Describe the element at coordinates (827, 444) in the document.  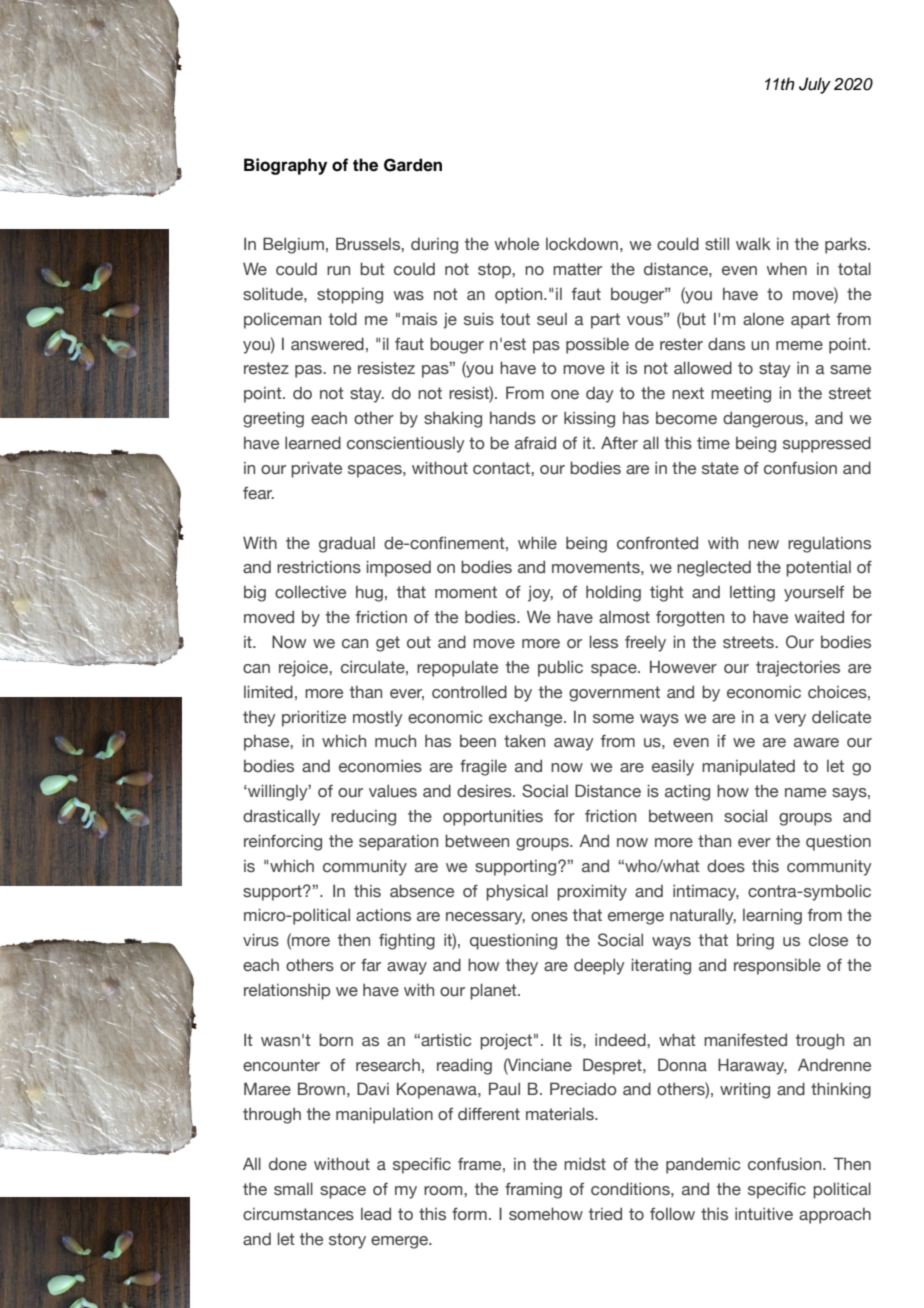
I see `suppressed` at that location.
